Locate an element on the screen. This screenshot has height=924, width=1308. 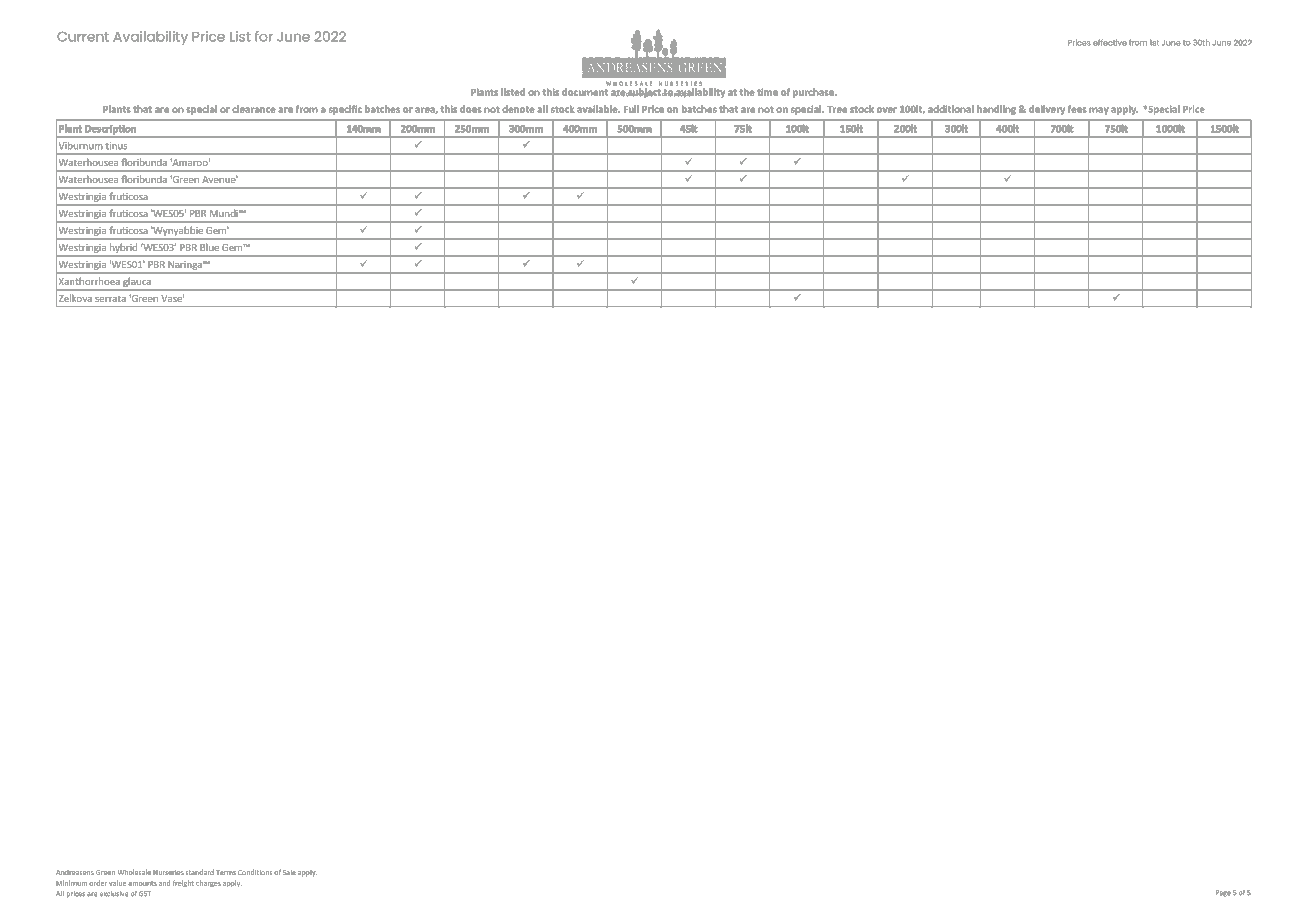
document is located at coordinates (585, 92).
